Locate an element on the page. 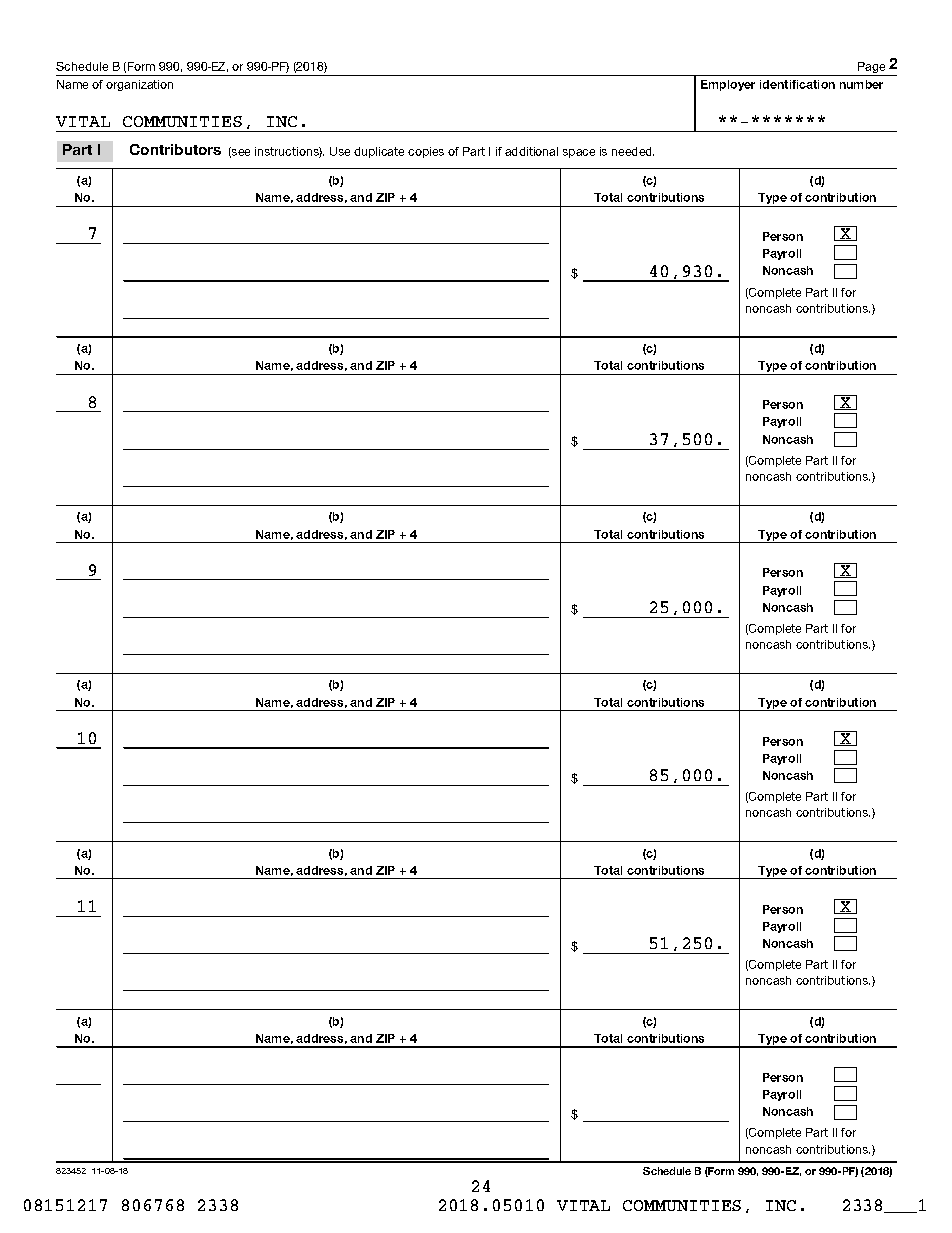 This page has height=1233, width=952. Employer is located at coordinates (728, 85).
